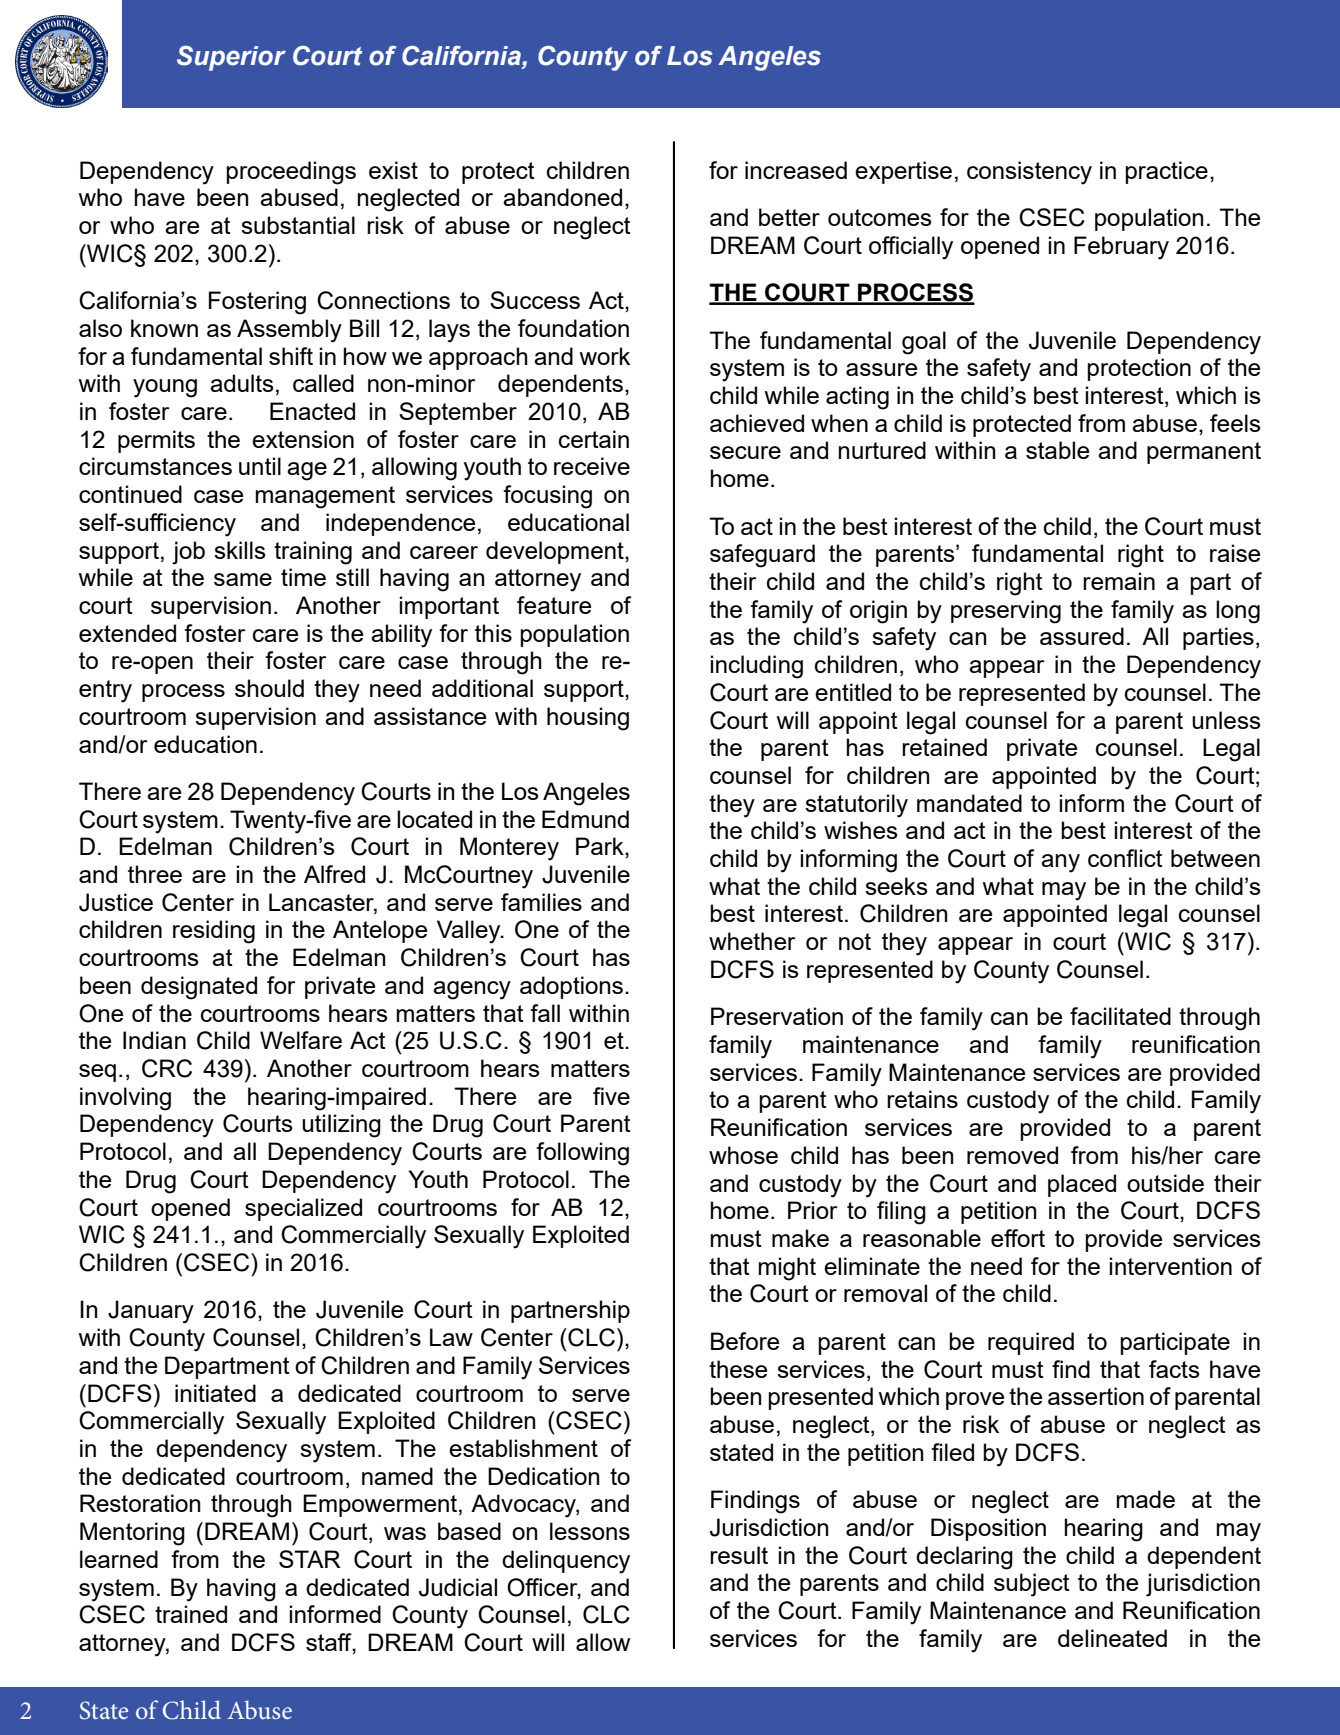  I want to click on delineated, so click(1112, 1638).
